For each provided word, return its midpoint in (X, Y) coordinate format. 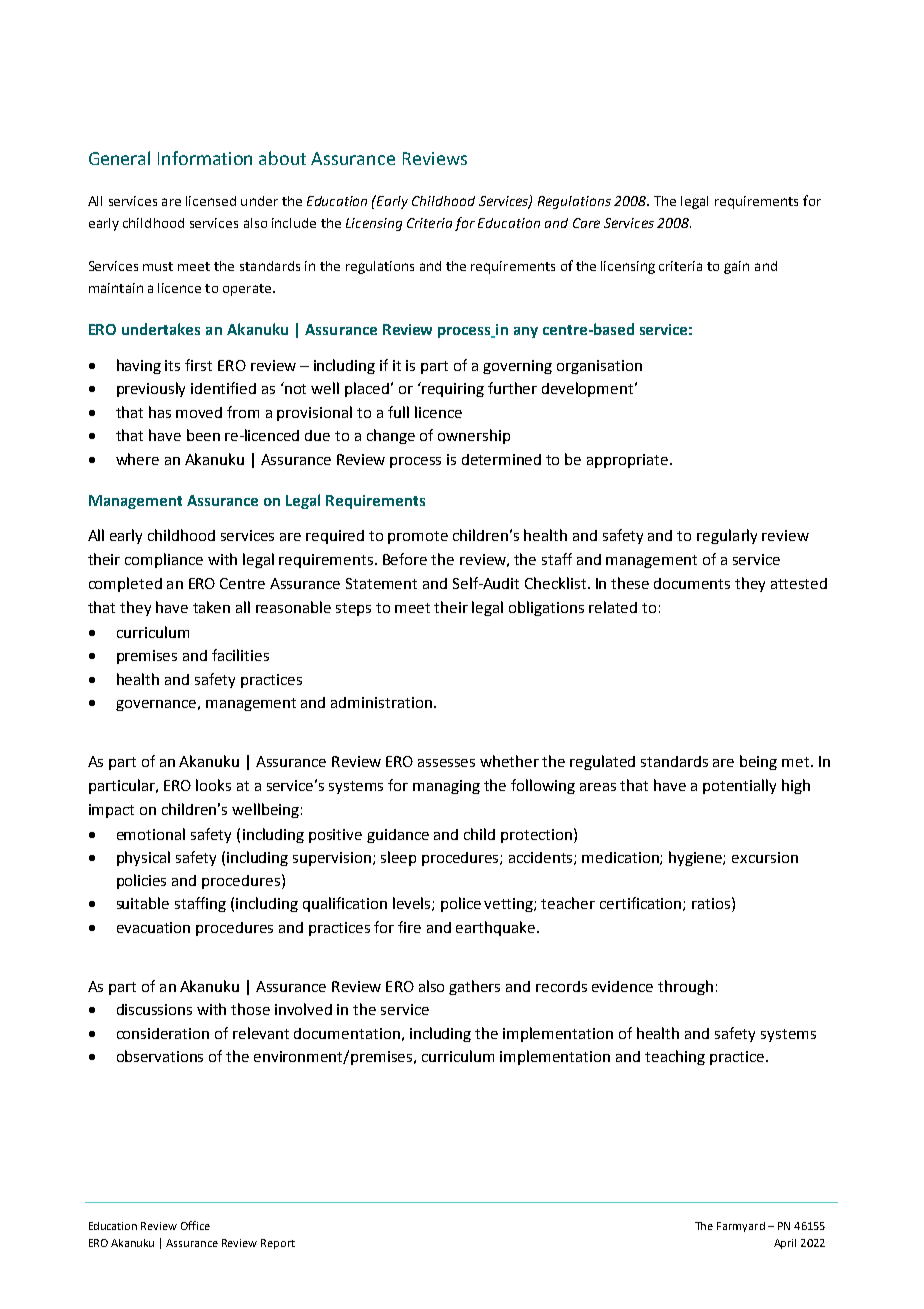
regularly (727, 536)
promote (418, 537)
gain (736, 267)
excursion (765, 857)
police (461, 904)
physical (143, 858)
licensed (211, 201)
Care (586, 223)
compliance (164, 560)
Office (195, 1225)
